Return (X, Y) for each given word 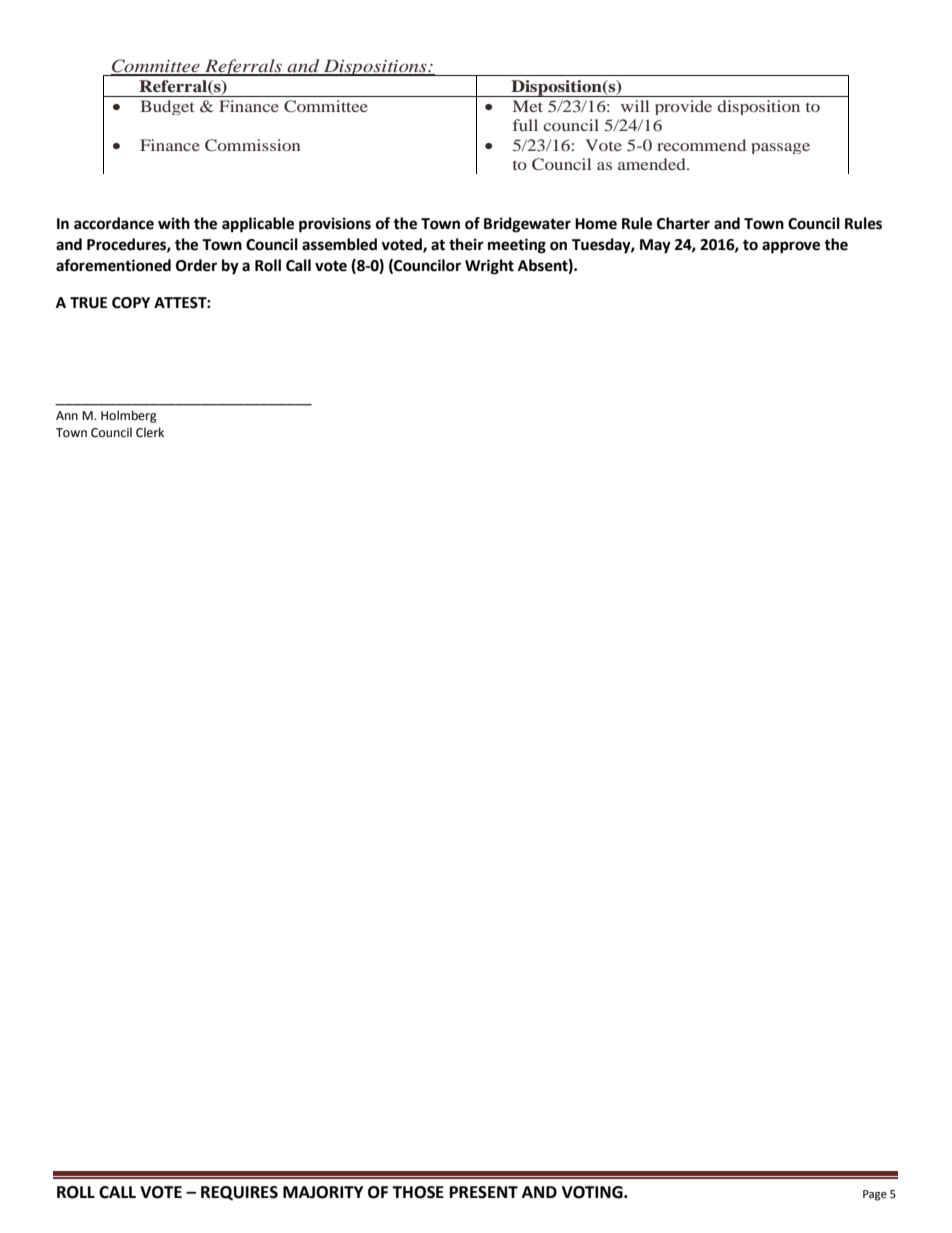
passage (780, 148)
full (525, 125)
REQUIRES (239, 1193)
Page (875, 1195)
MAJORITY (323, 1192)
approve (791, 247)
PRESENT (484, 1192)
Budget (167, 107)
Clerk (150, 432)
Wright (489, 267)
